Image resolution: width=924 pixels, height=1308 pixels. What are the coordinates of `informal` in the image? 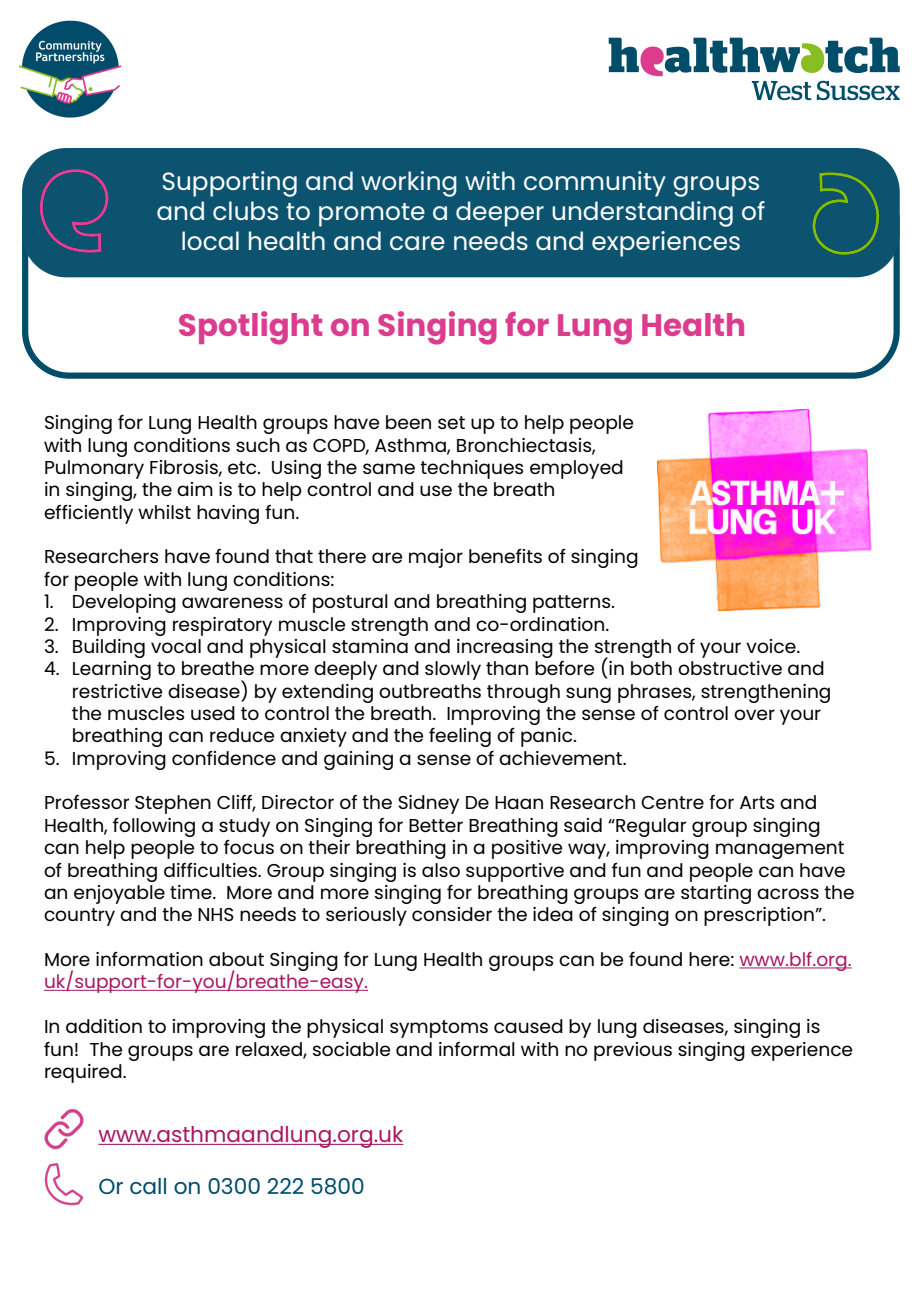 It's located at (477, 1049).
